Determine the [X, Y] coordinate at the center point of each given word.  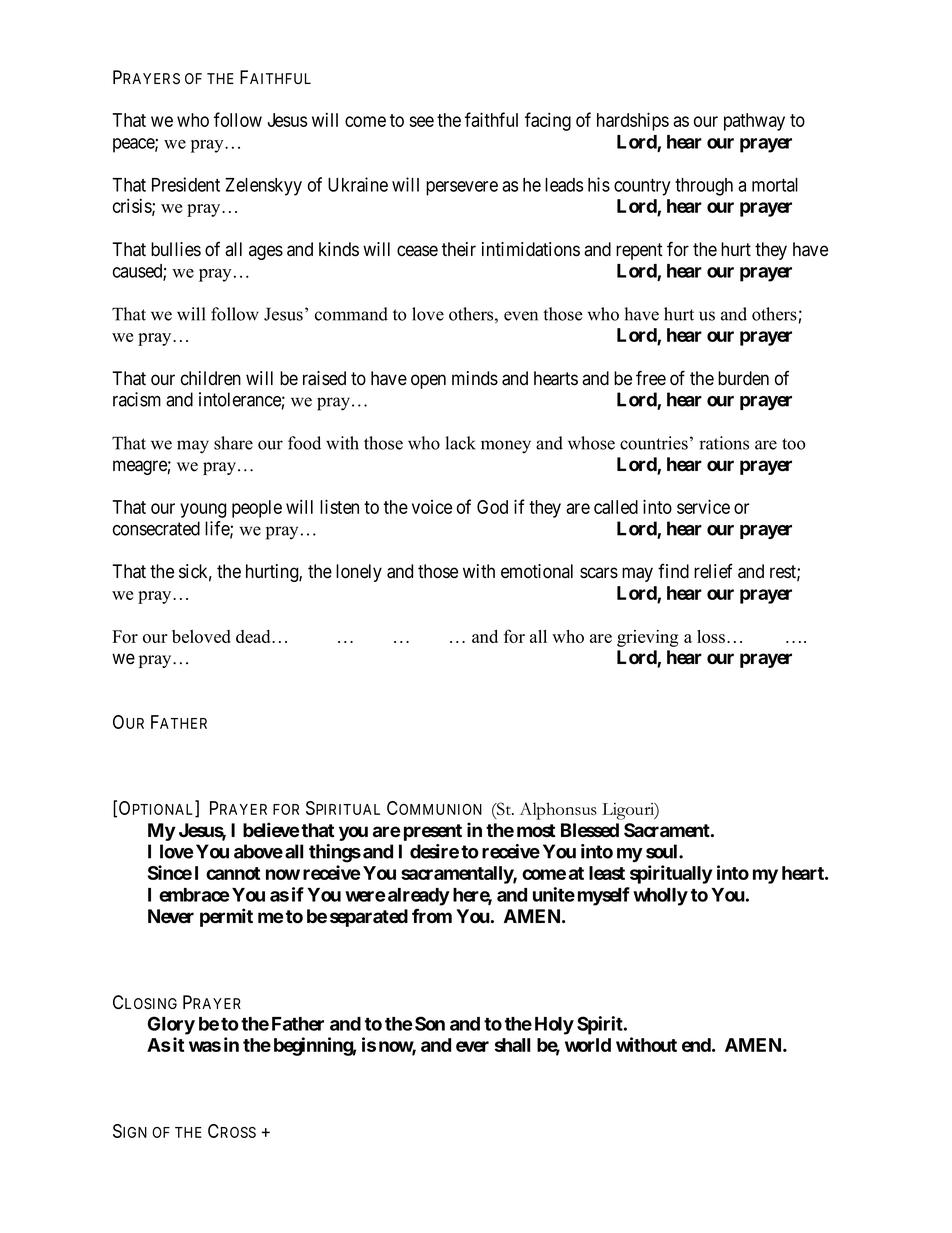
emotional [537, 571]
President [186, 184]
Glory [171, 1025]
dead [254, 636]
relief [713, 571]
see [421, 121]
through [704, 187]
